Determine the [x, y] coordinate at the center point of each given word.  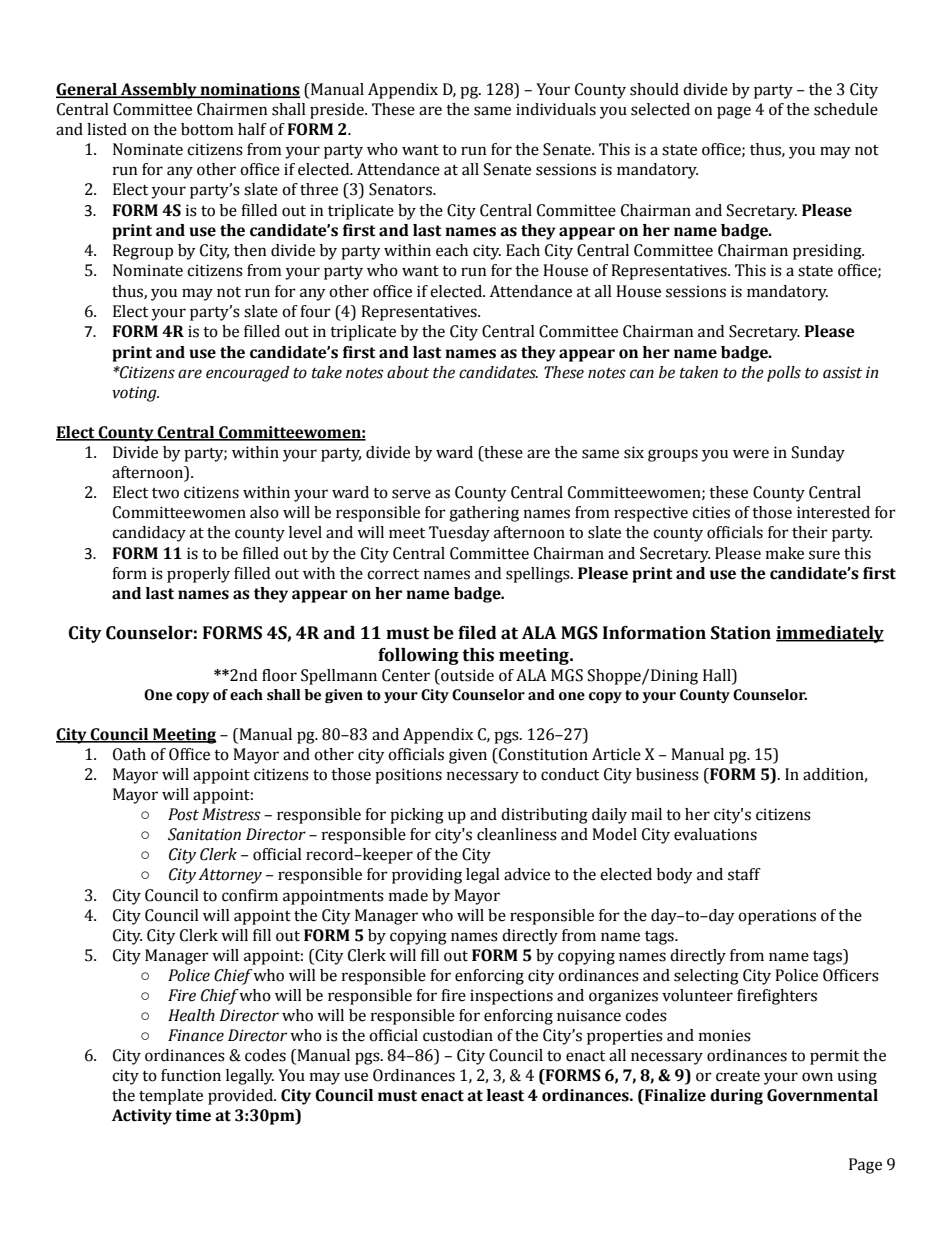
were [751, 454]
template [171, 1097]
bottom [207, 129]
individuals [556, 109]
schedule [846, 109]
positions [408, 776]
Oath [129, 754]
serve [411, 494]
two [165, 493]
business [667, 774]
